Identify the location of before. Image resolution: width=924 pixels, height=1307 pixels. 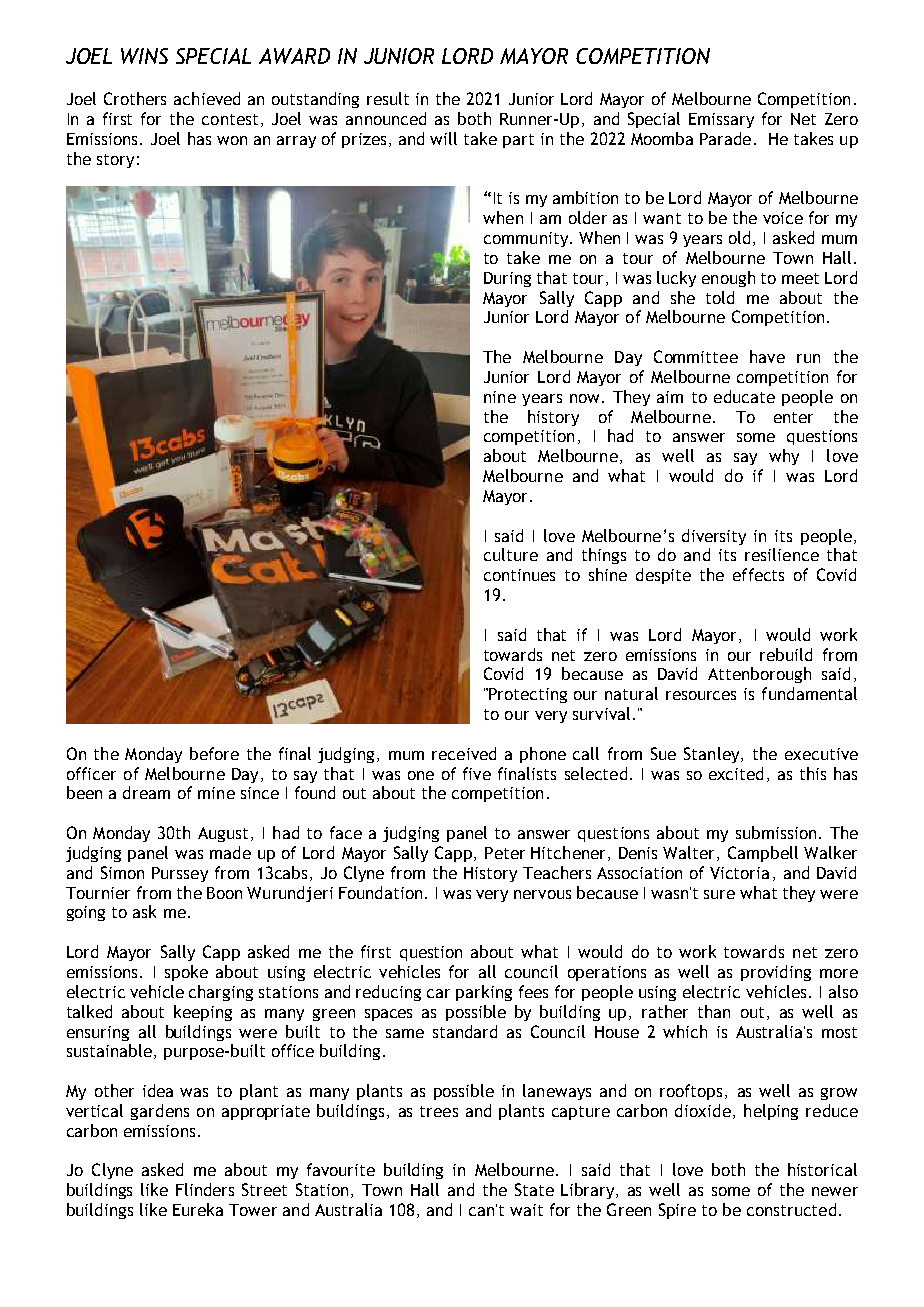
(214, 753).
